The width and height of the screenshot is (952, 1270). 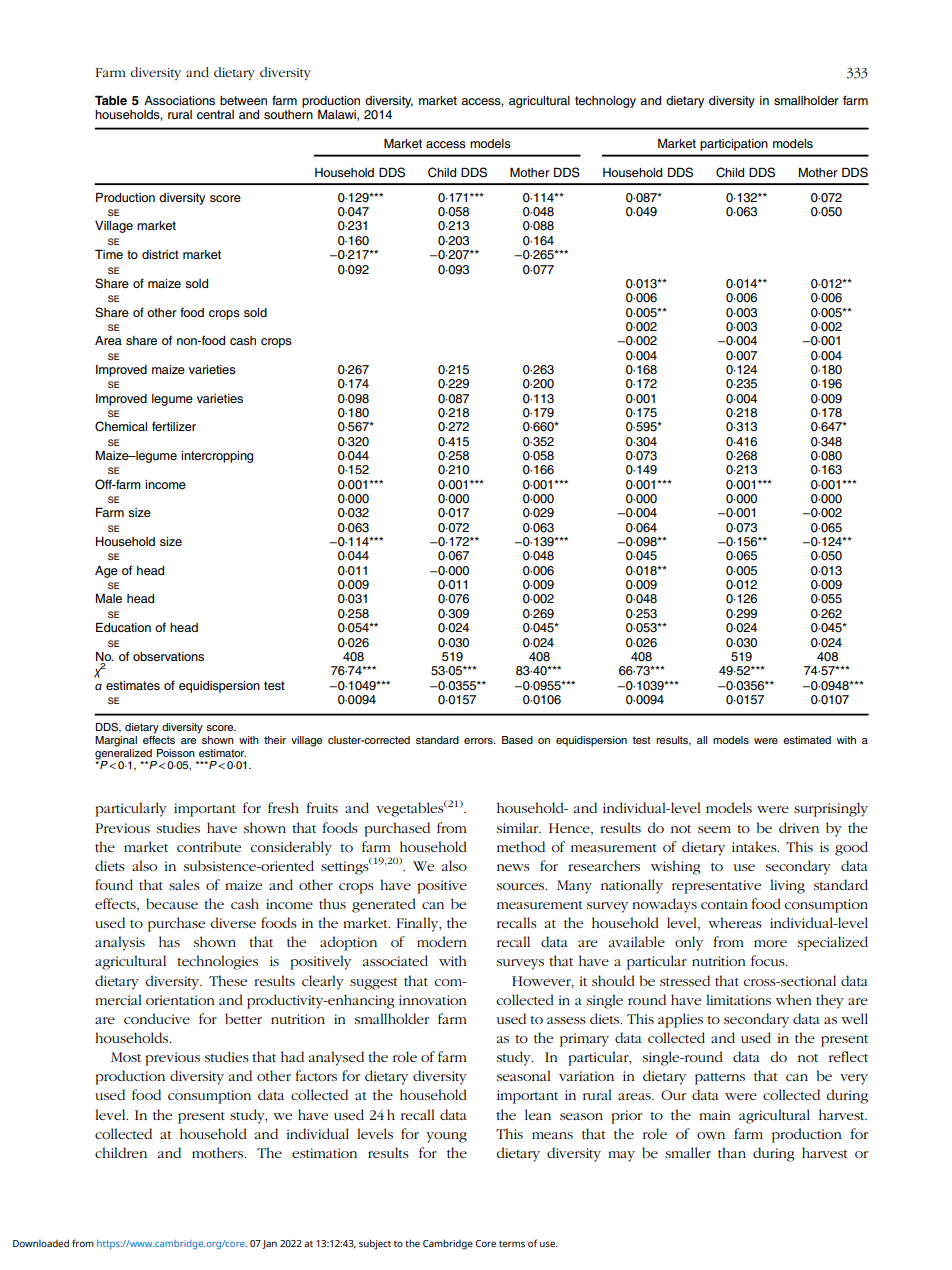 I want to click on than, so click(x=732, y=1152).
